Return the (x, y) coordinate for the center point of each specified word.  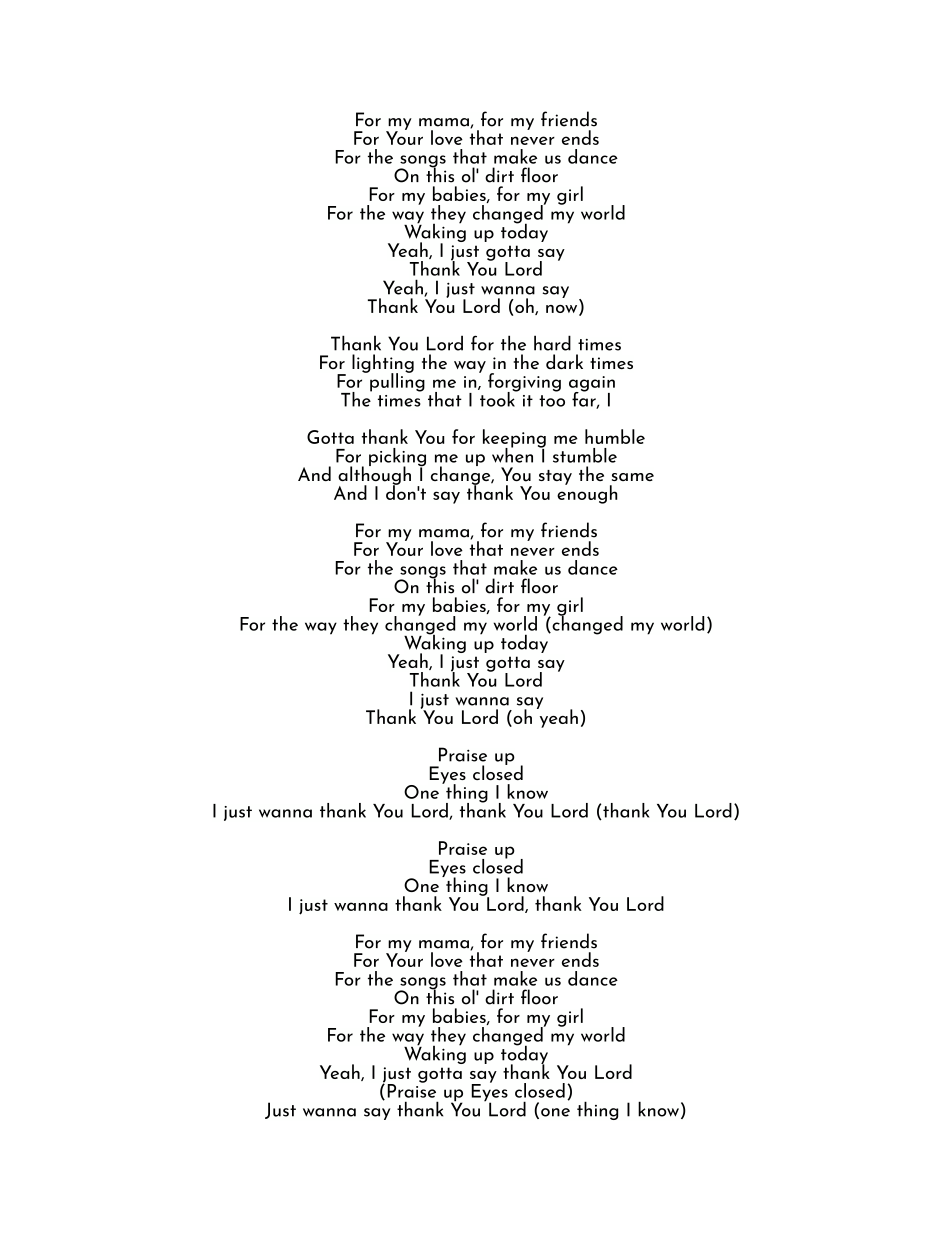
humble (615, 436)
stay (555, 477)
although (374, 475)
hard (552, 343)
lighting (383, 364)
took (497, 398)
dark (564, 361)
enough (587, 493)
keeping (514, 439)
